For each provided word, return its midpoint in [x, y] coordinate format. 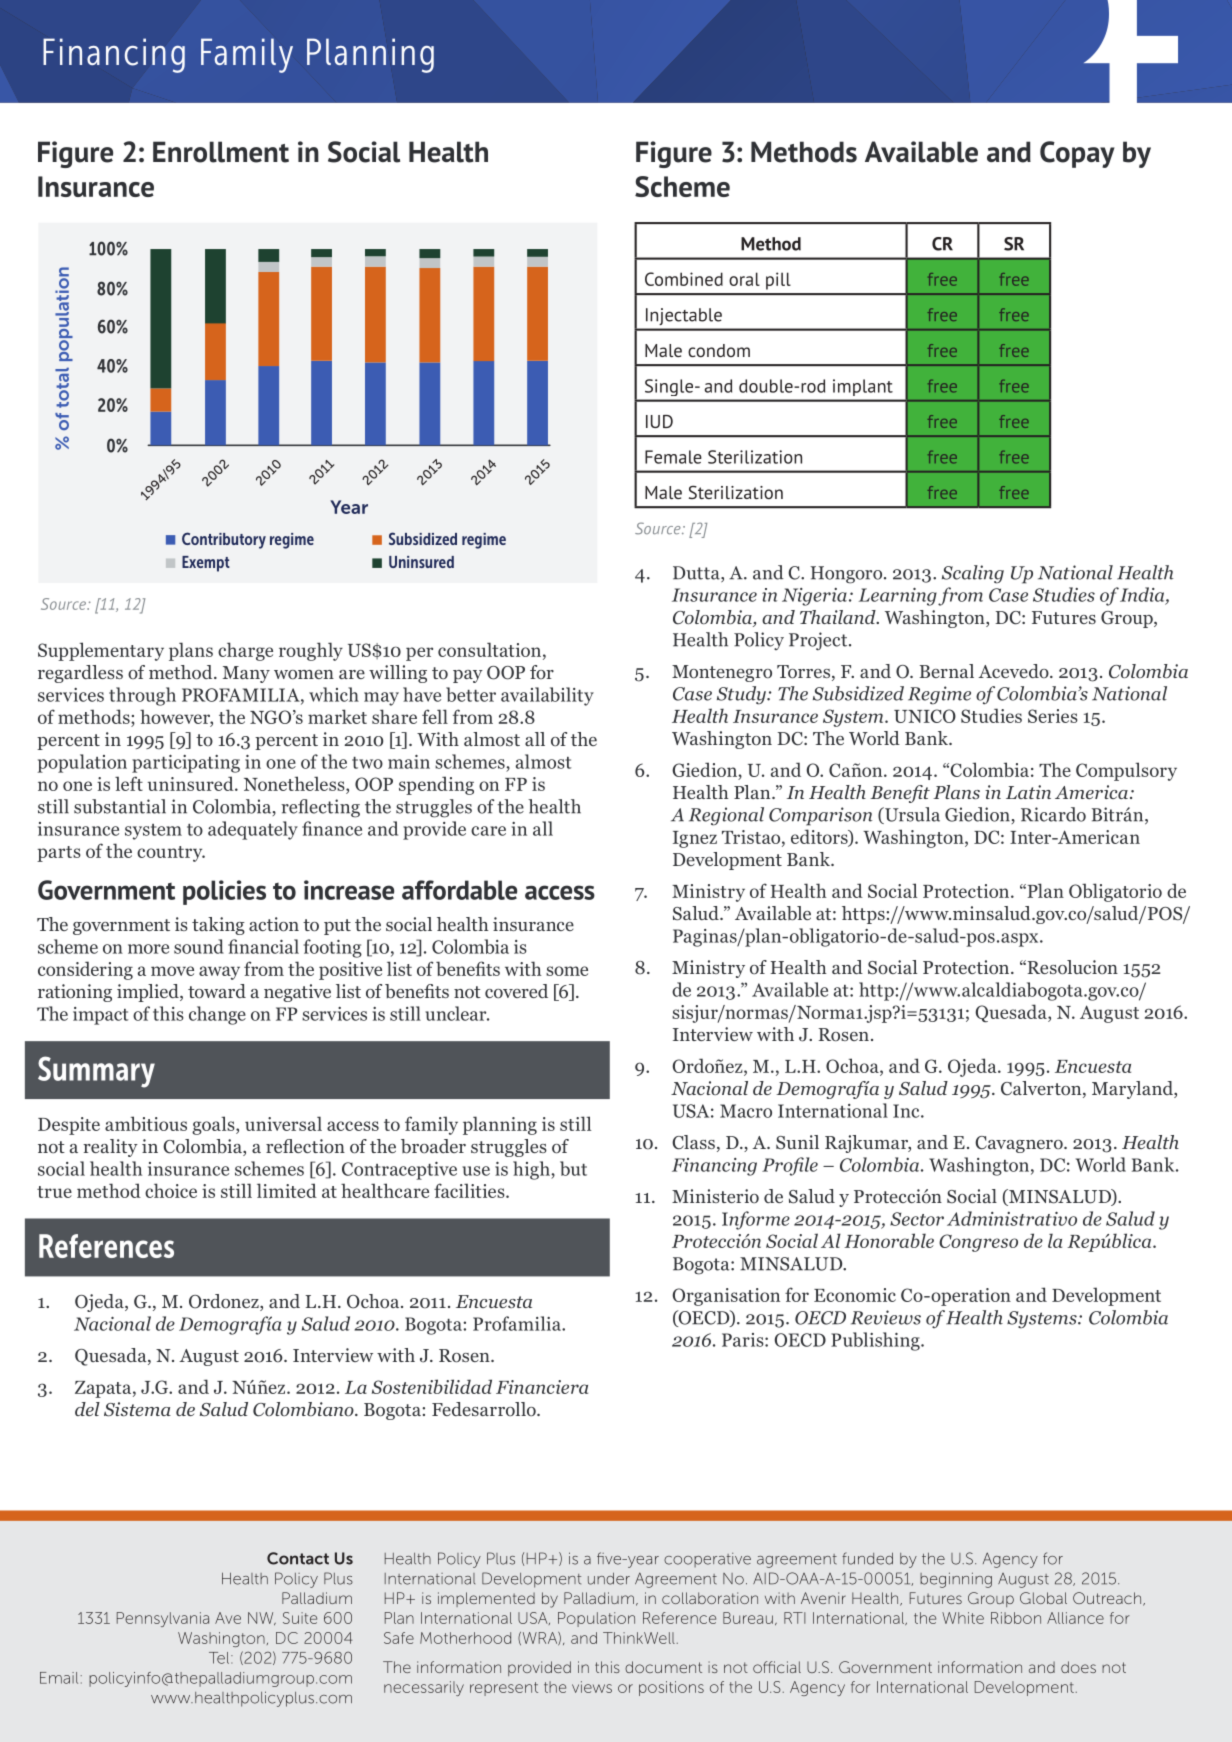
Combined [684, 279]
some [567, 971]
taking [218, 926]
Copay [1077, 154]
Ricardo [1053, 814]
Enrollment [221, 152]
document [663, 1667]
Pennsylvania [163, 1619]
